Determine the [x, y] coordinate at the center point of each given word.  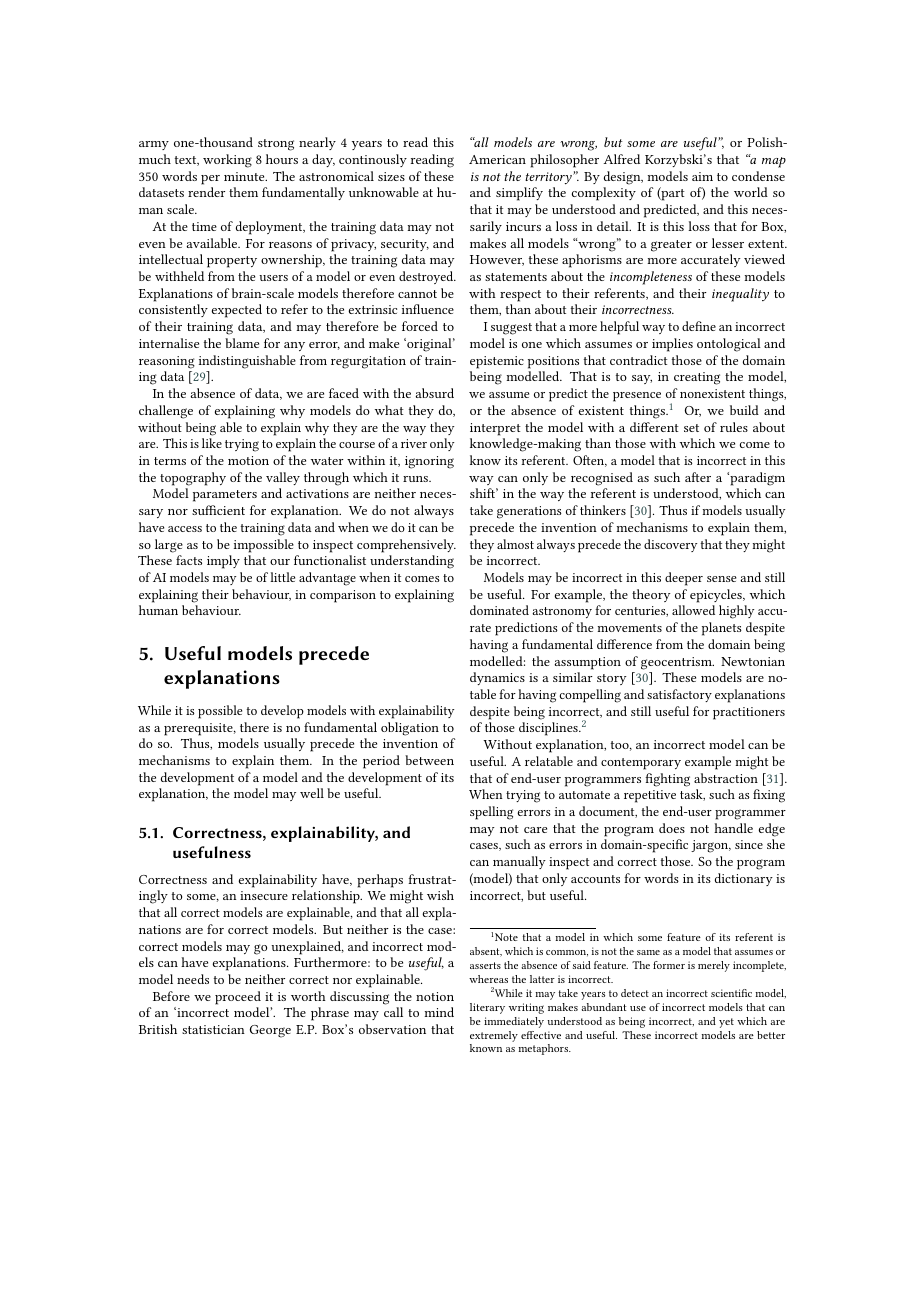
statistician [213, 1029]
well [312, 793]
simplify [519, 194]
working [227, 161]
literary [487, 1008]
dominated [499, 610]
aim [702, 176]
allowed [693, 610]
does [672, 828]
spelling [491, 813]
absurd [435, 393]
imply [223, 562]
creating [697, 378]
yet [726, 1023]
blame [242, 343]
